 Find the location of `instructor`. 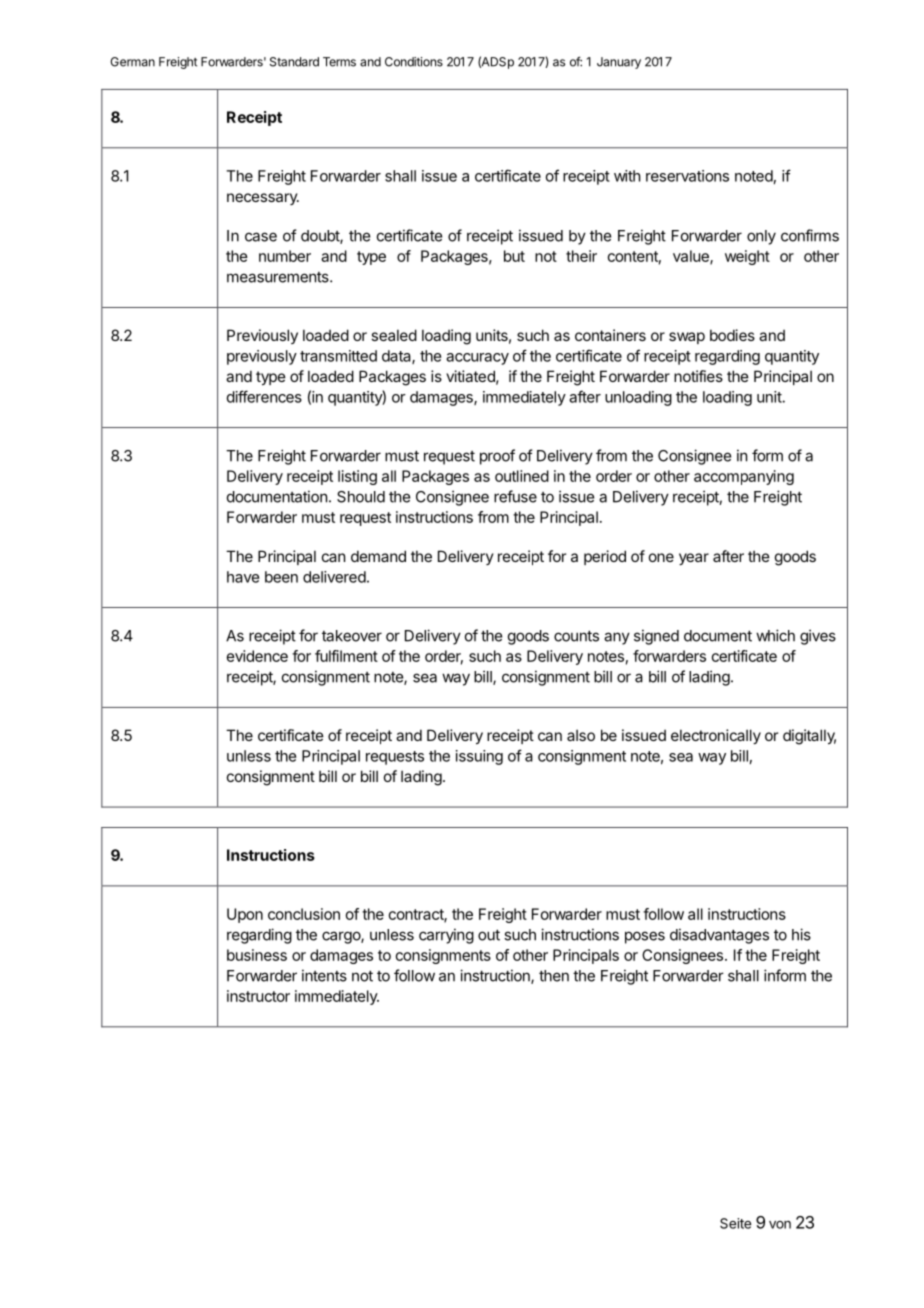

instructor is located at coordinates (258, 996).
